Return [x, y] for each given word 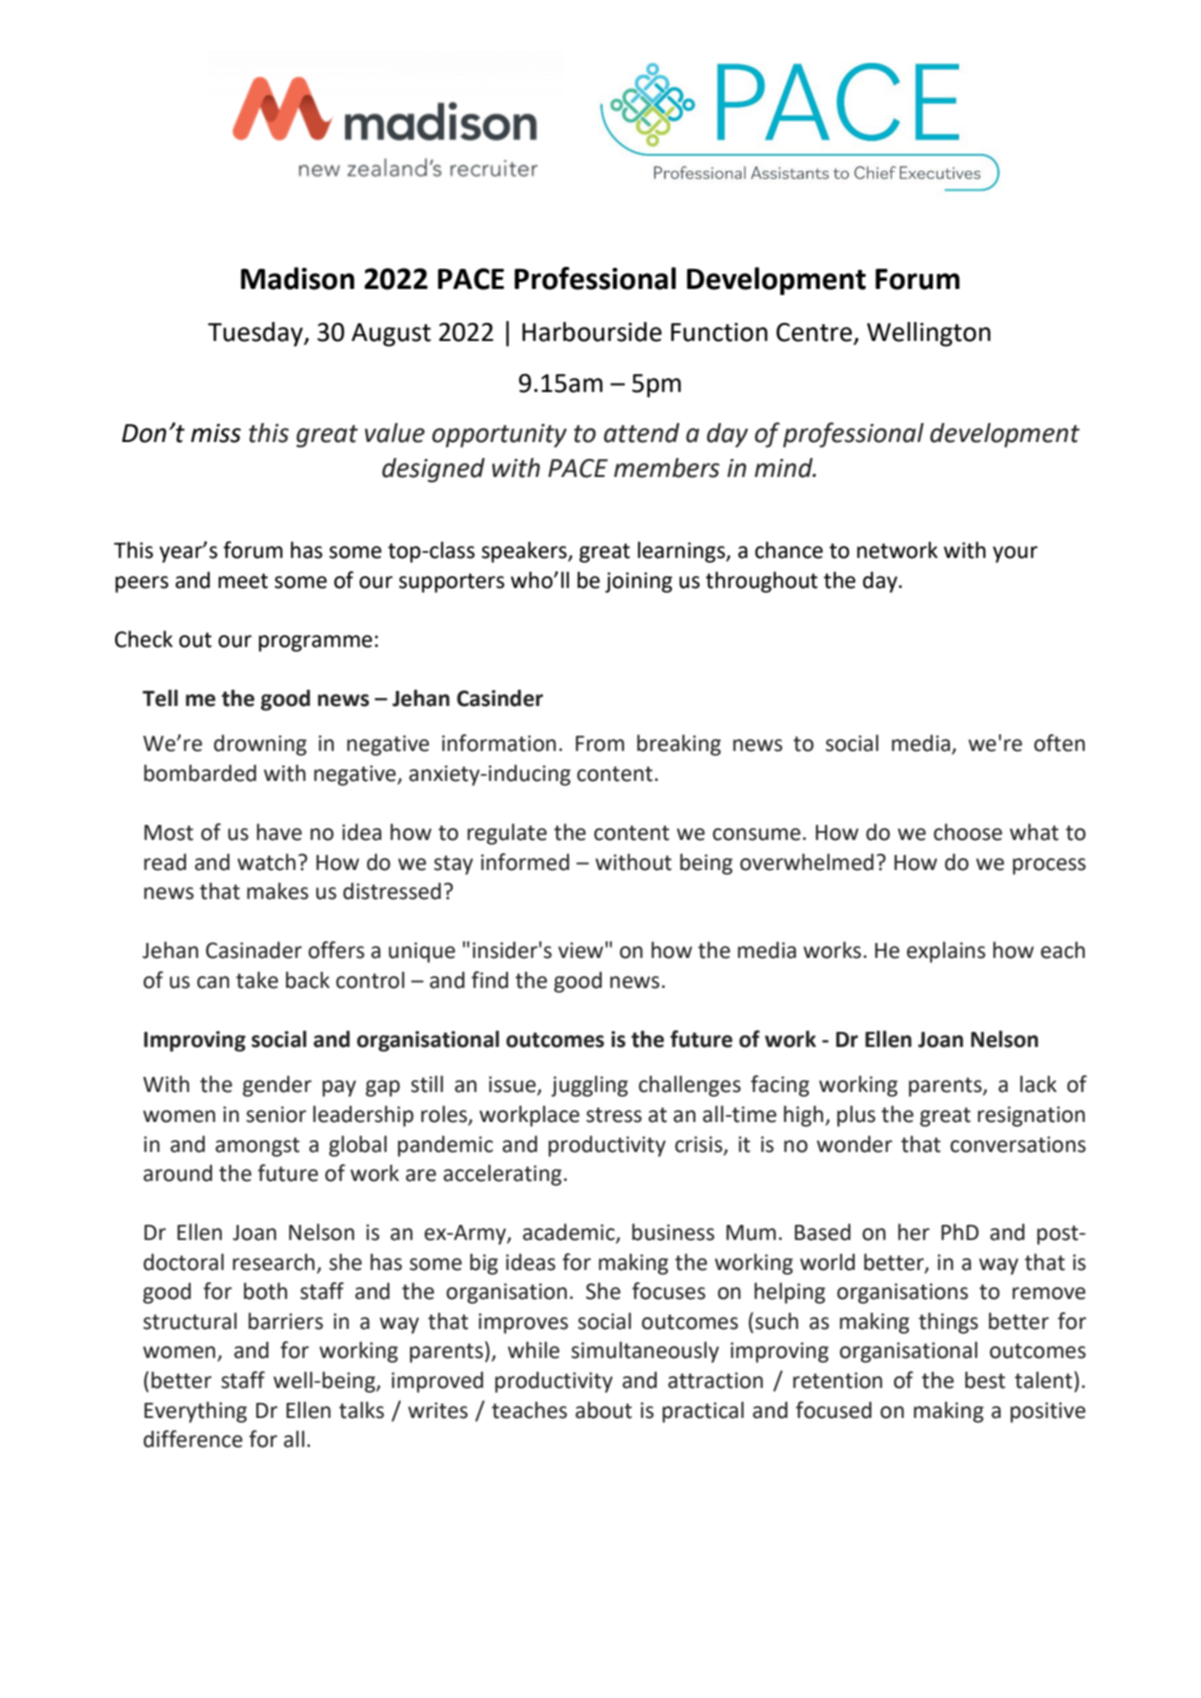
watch [266, 862]
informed [525, 862]
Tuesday [256, 334]
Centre [814, 332]
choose [968, 832]
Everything [195, 1412]
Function [719, 332]
